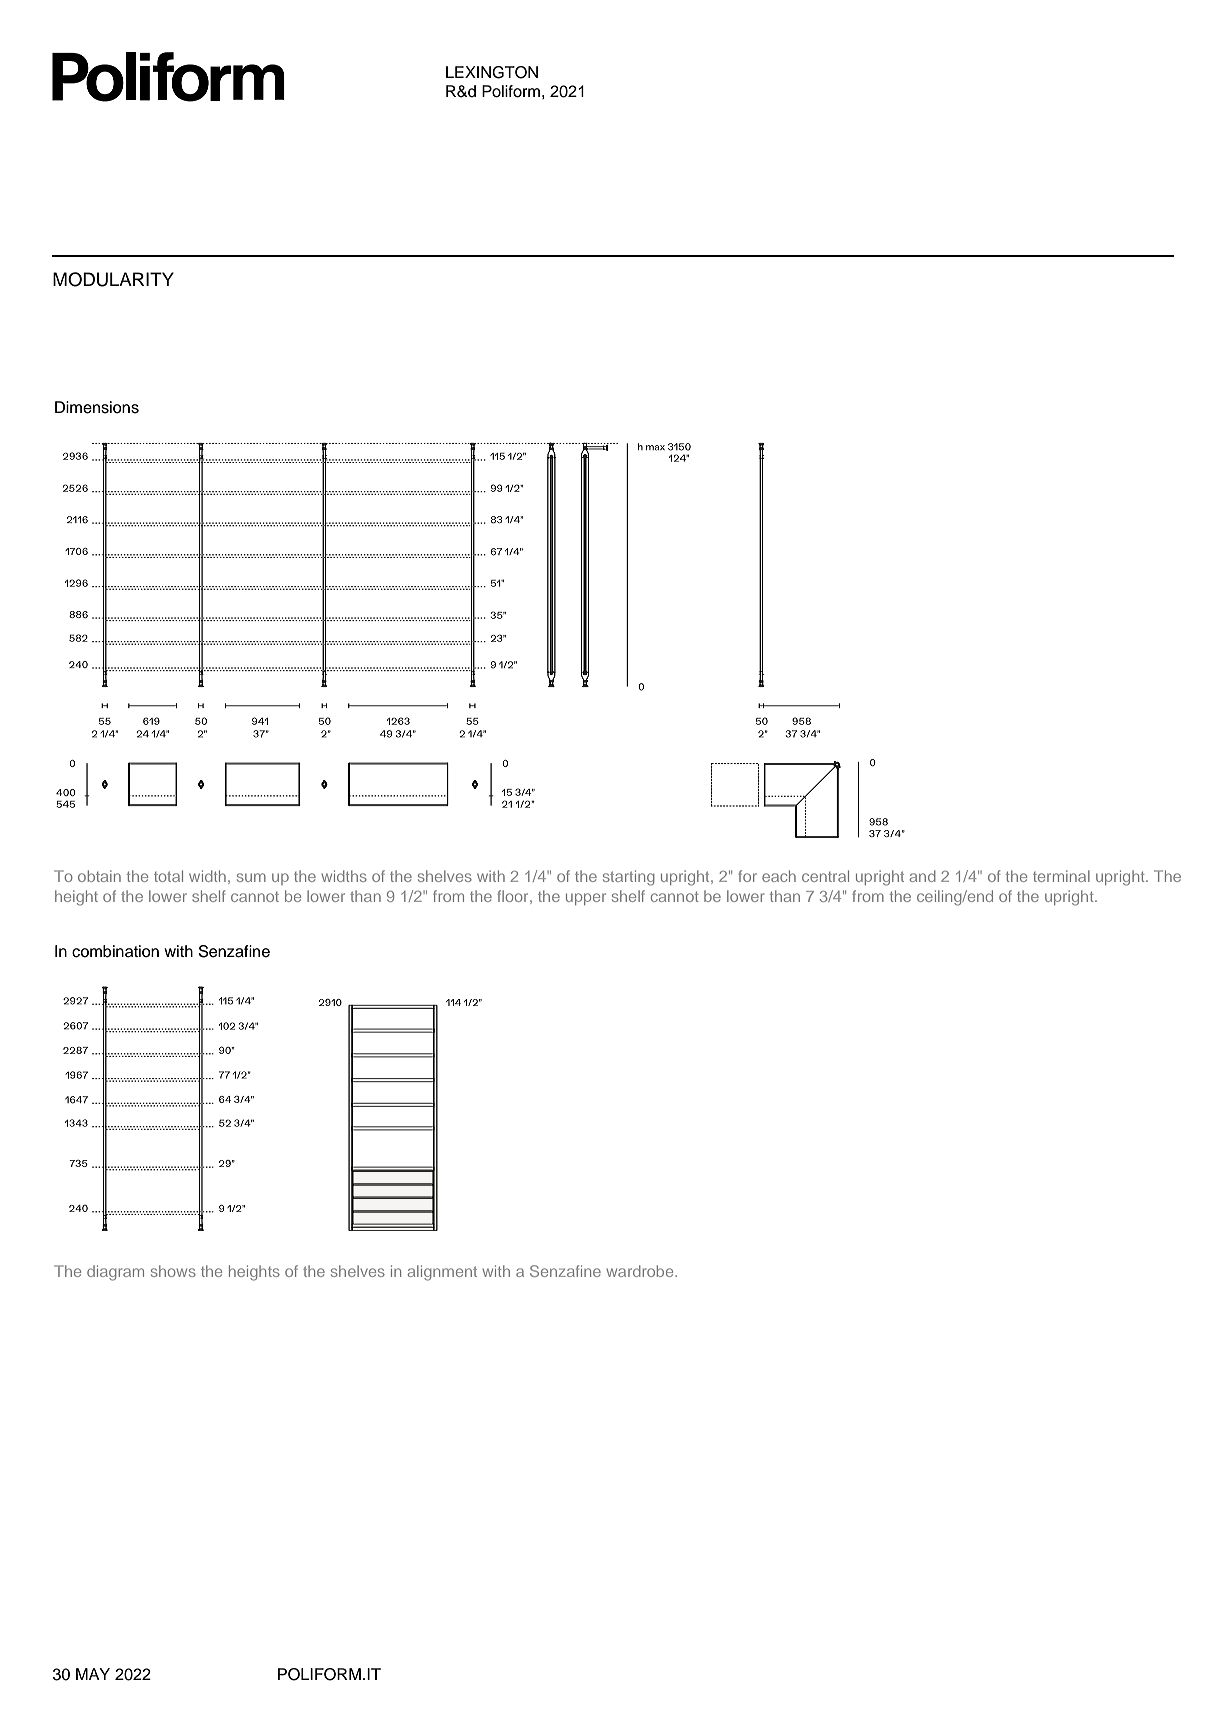  Describe the element at coordinates (923, 876) in the screenshot. I see `and` at that location.
